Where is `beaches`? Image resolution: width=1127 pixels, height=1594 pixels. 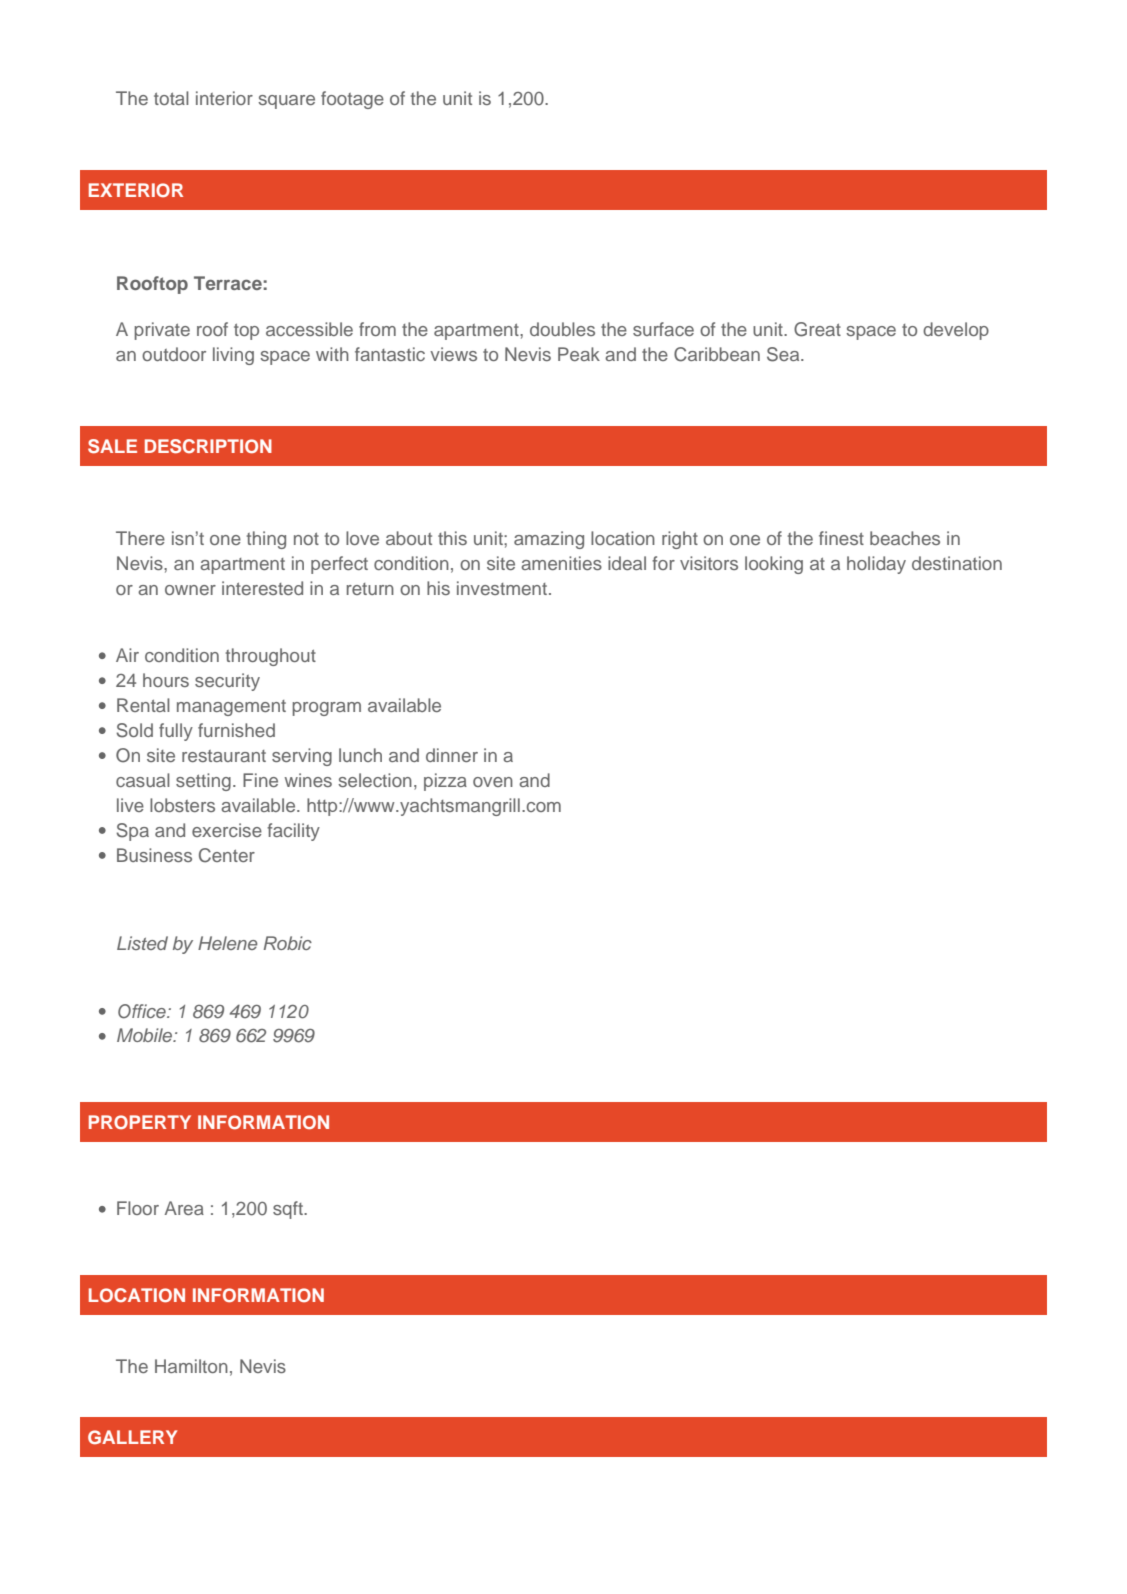
beaches is located at coordinates (905, 538).
